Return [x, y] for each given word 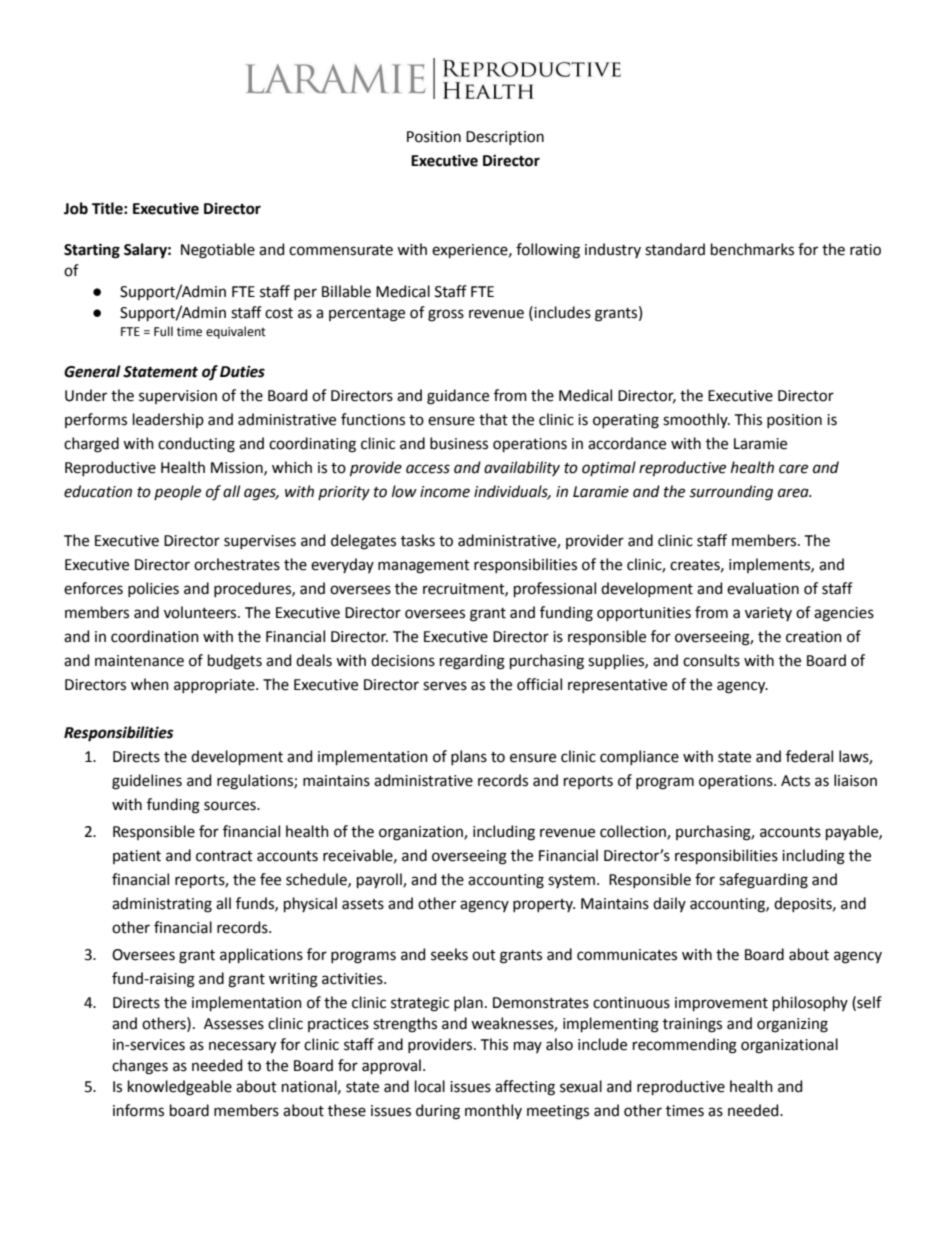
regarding [472, 662]
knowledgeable [180, 1088]
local [430, 1086]
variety [768, 614]
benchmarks [752, 249]
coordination [155, 636]
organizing [792, 1025]
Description [505, 138]
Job [76, 208]
